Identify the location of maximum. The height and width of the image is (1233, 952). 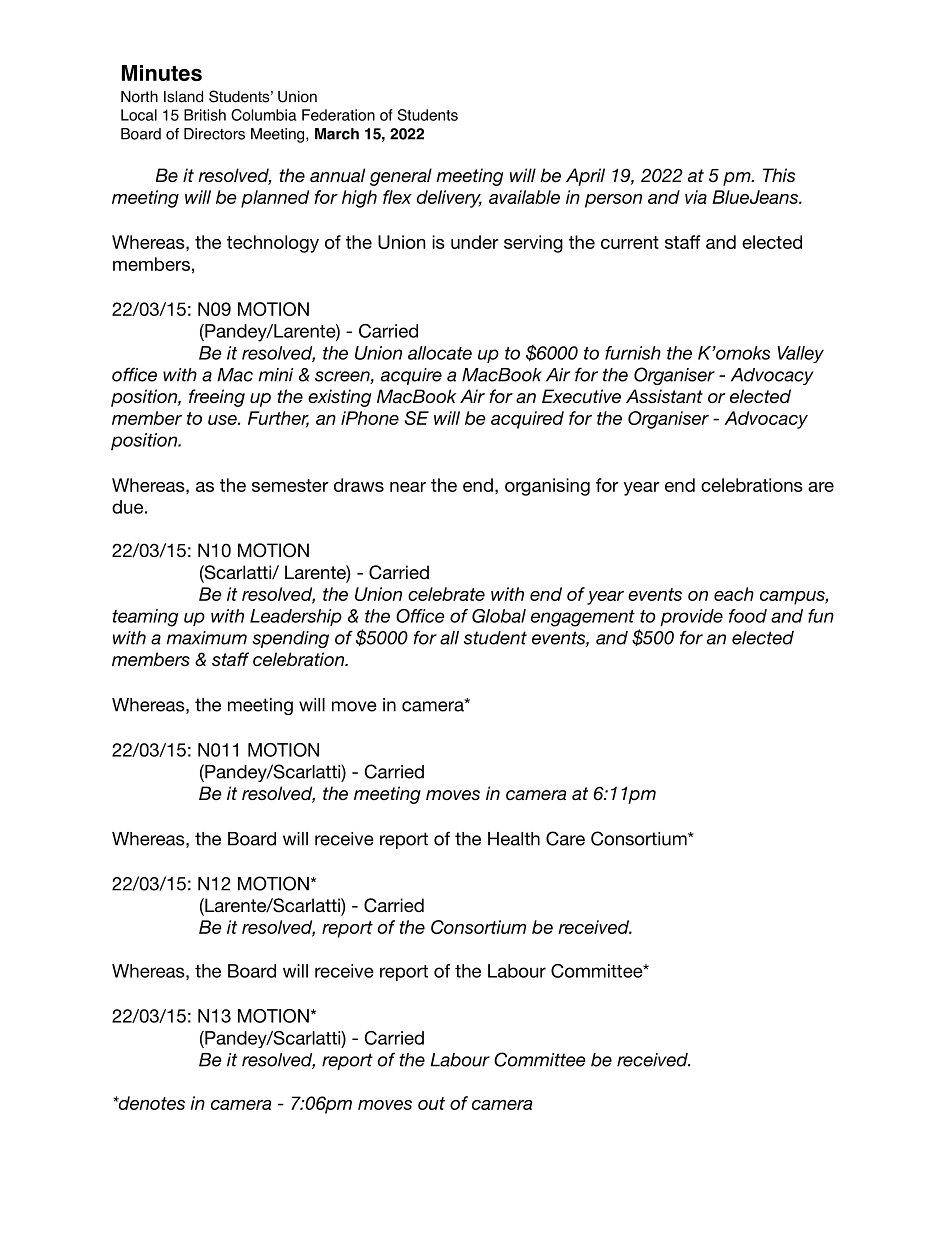
(207, 638).
